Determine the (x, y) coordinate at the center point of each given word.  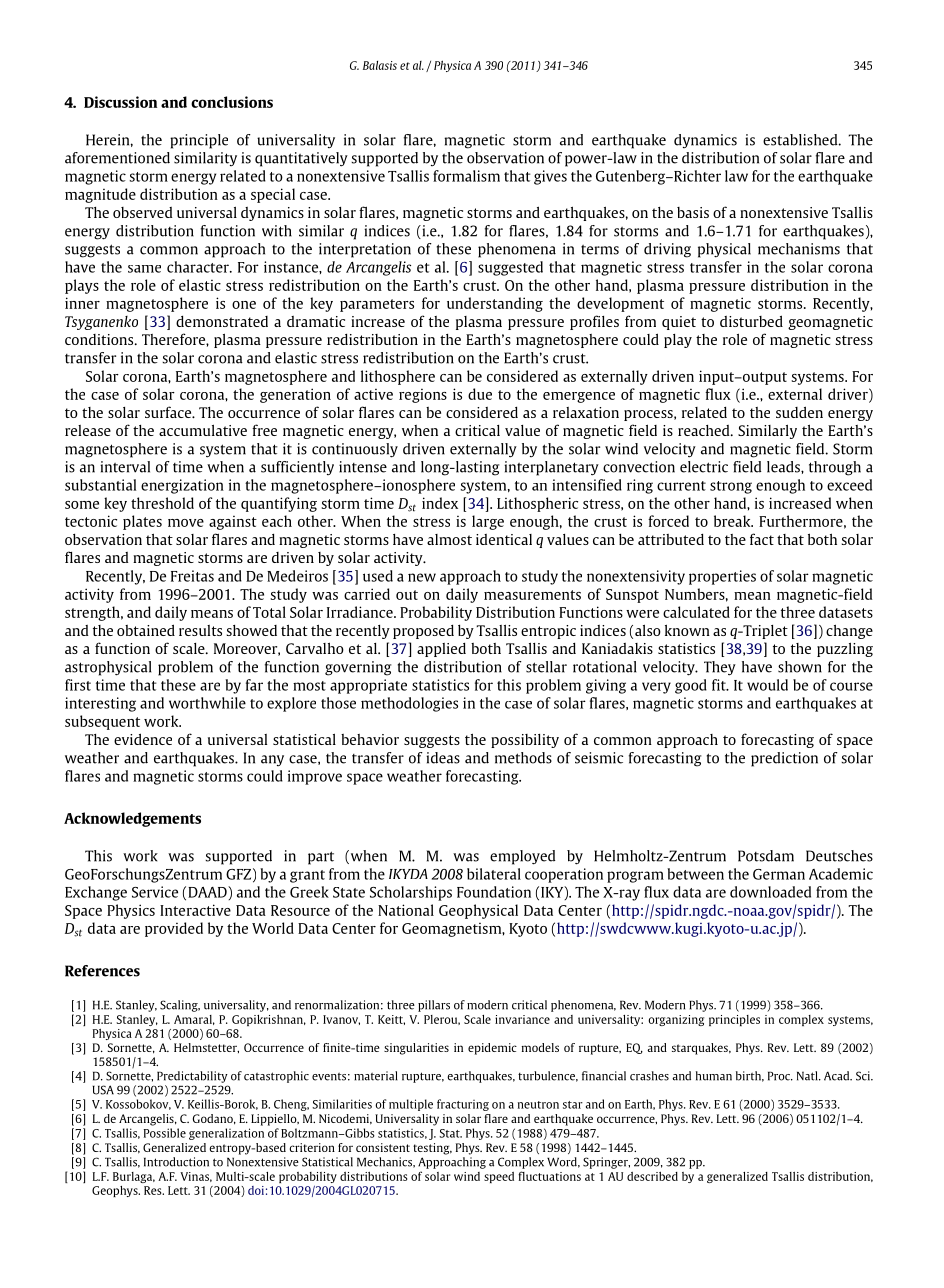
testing (432, 1149)
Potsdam (766, 856)
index (440, 503)
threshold (162, 503)
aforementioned (117, 158)
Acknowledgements (132, 819)
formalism (466, 176)
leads (784, 467)
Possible (165, 1133)
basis (693, 212)
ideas (443, 758)
